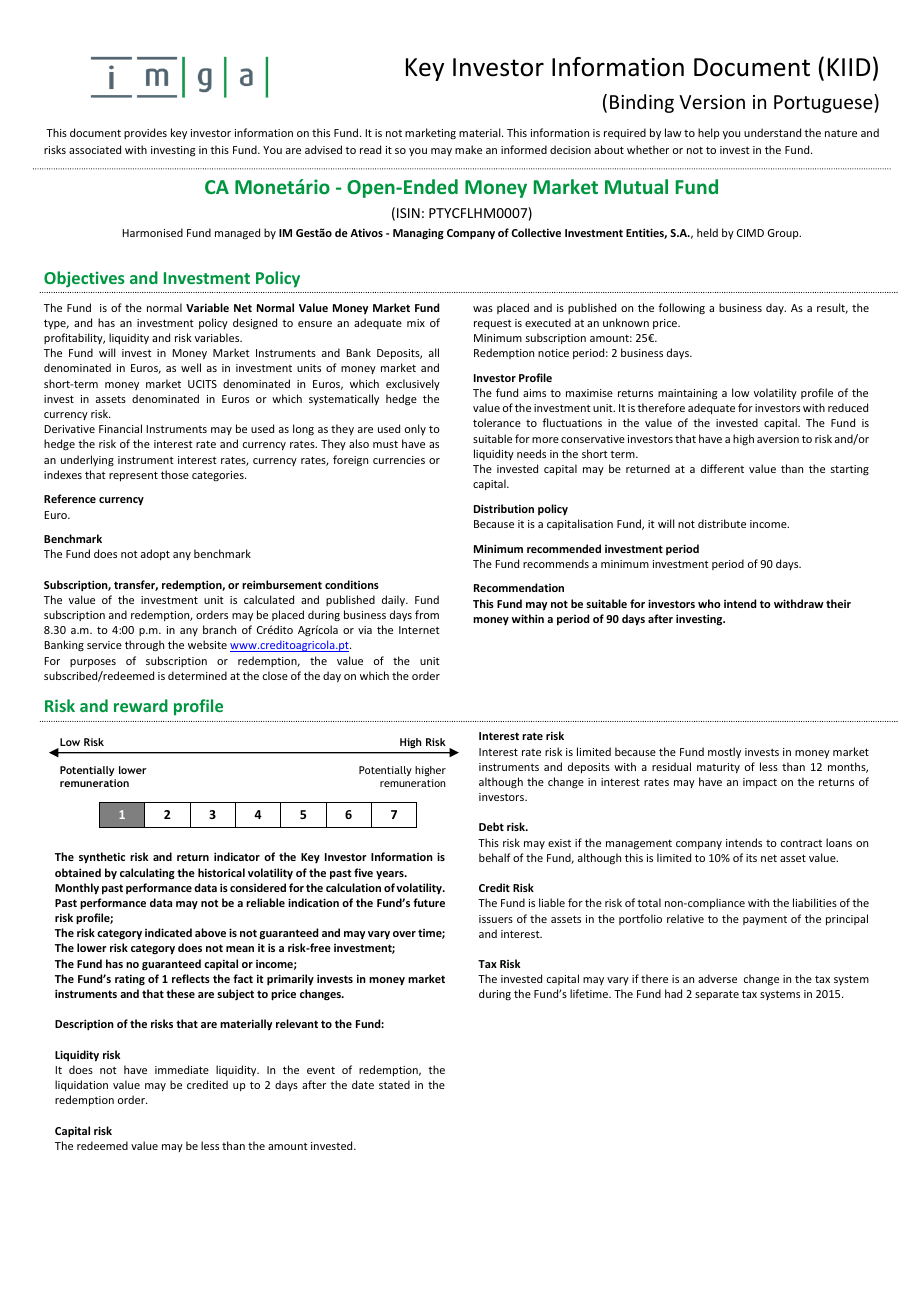 Image resolution: width=924 pixels, height=1308 pixels. What do you see at coordinates (155, 554) in the screenshot?
I see `adopt` at bounding box center [155, 554].
